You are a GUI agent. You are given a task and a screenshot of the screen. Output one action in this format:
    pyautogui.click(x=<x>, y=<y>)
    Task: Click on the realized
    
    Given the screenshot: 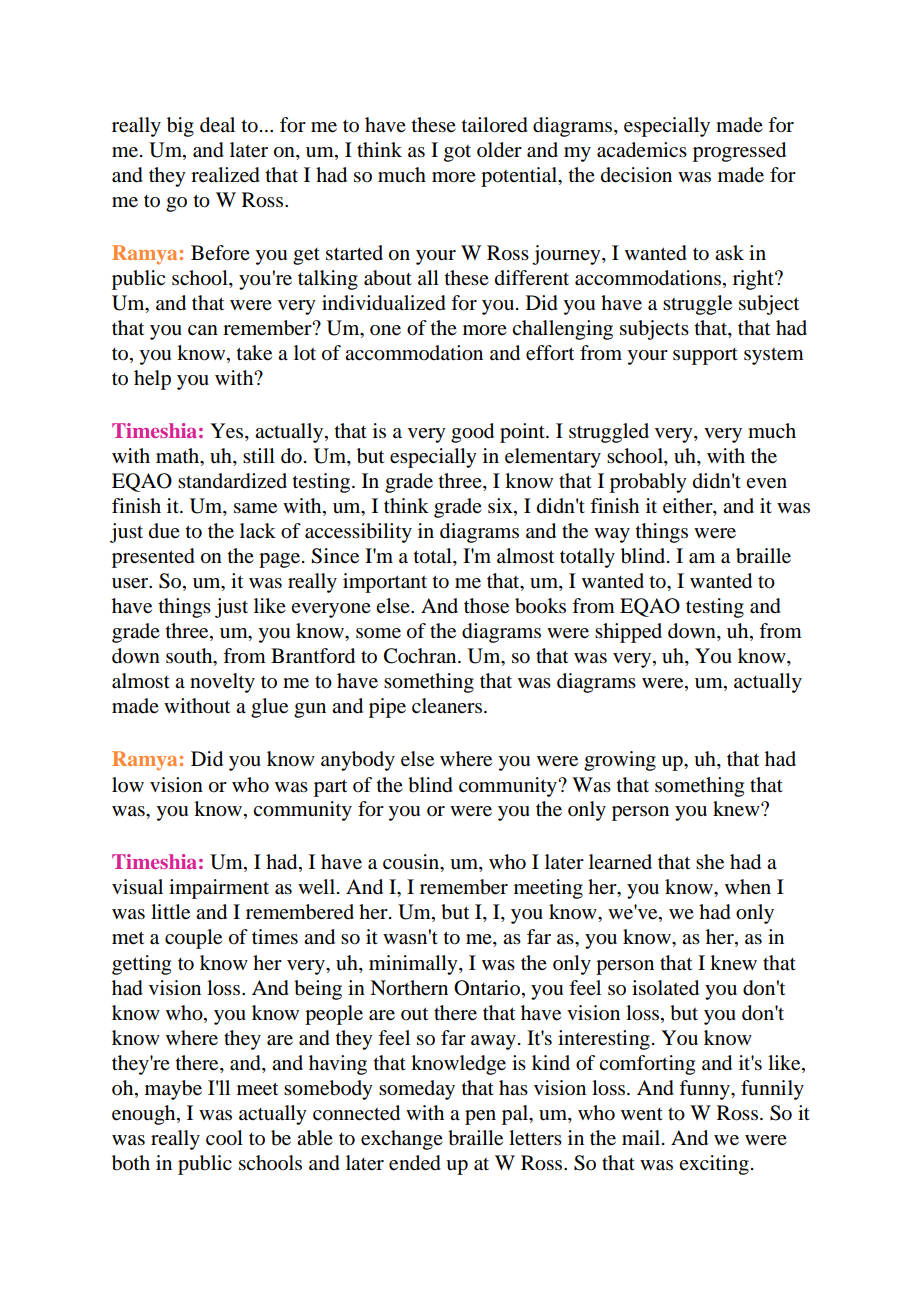 What is the action you would take?
    pyautogui.click(x=225, y=175)
